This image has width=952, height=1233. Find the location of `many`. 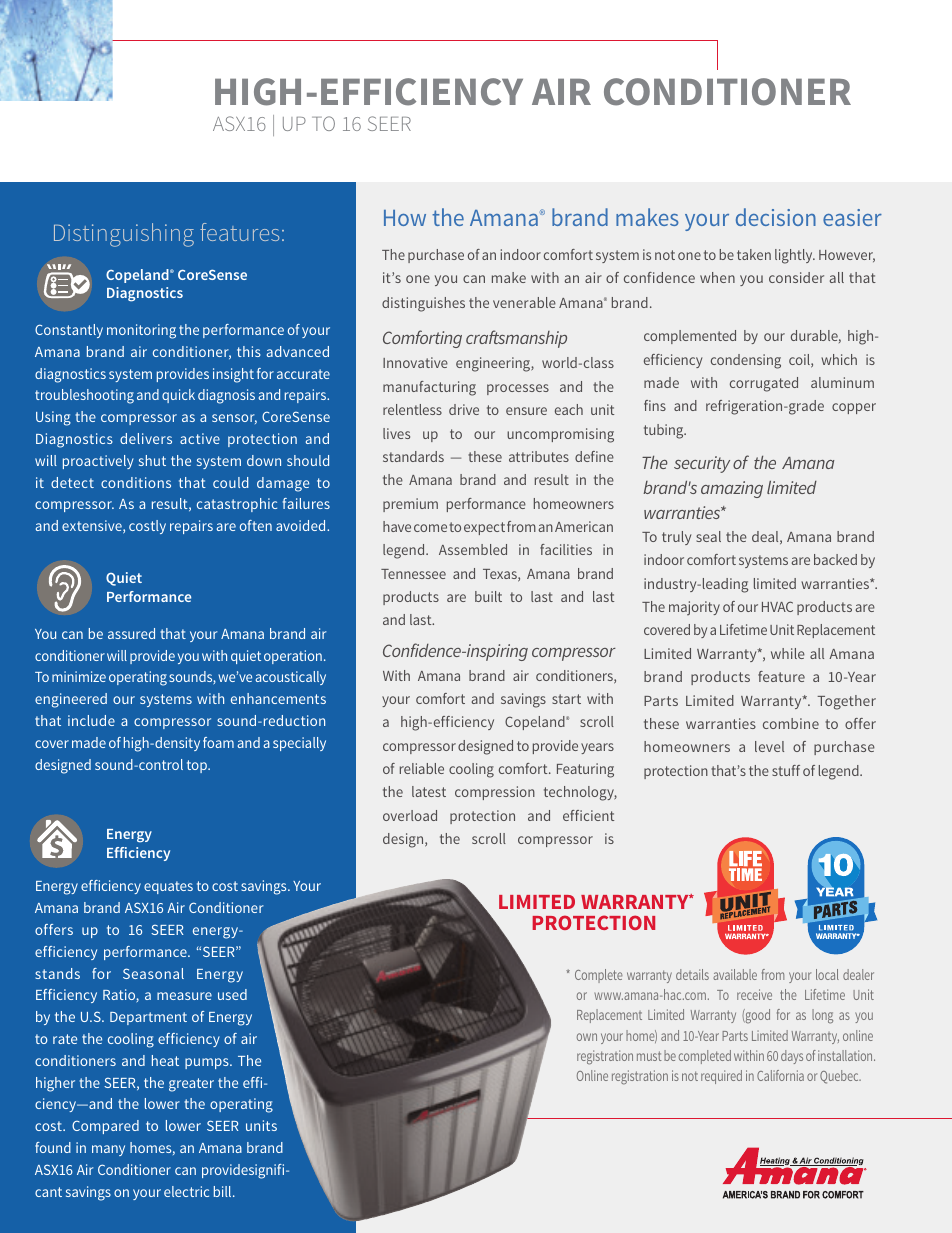

many is located at coordinates (108, 1150).
